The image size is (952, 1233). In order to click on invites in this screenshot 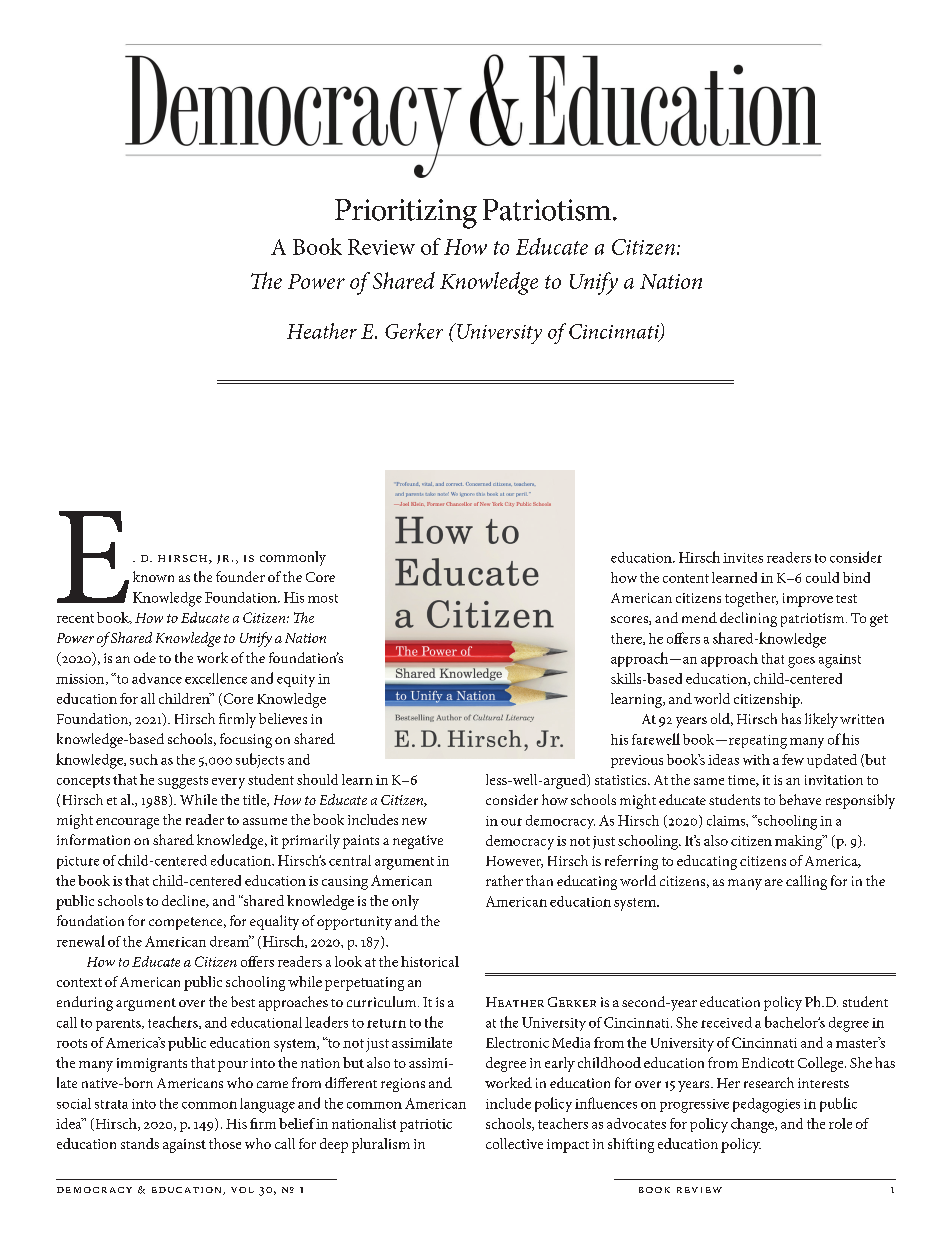, I will do `click(743, 558)`.
